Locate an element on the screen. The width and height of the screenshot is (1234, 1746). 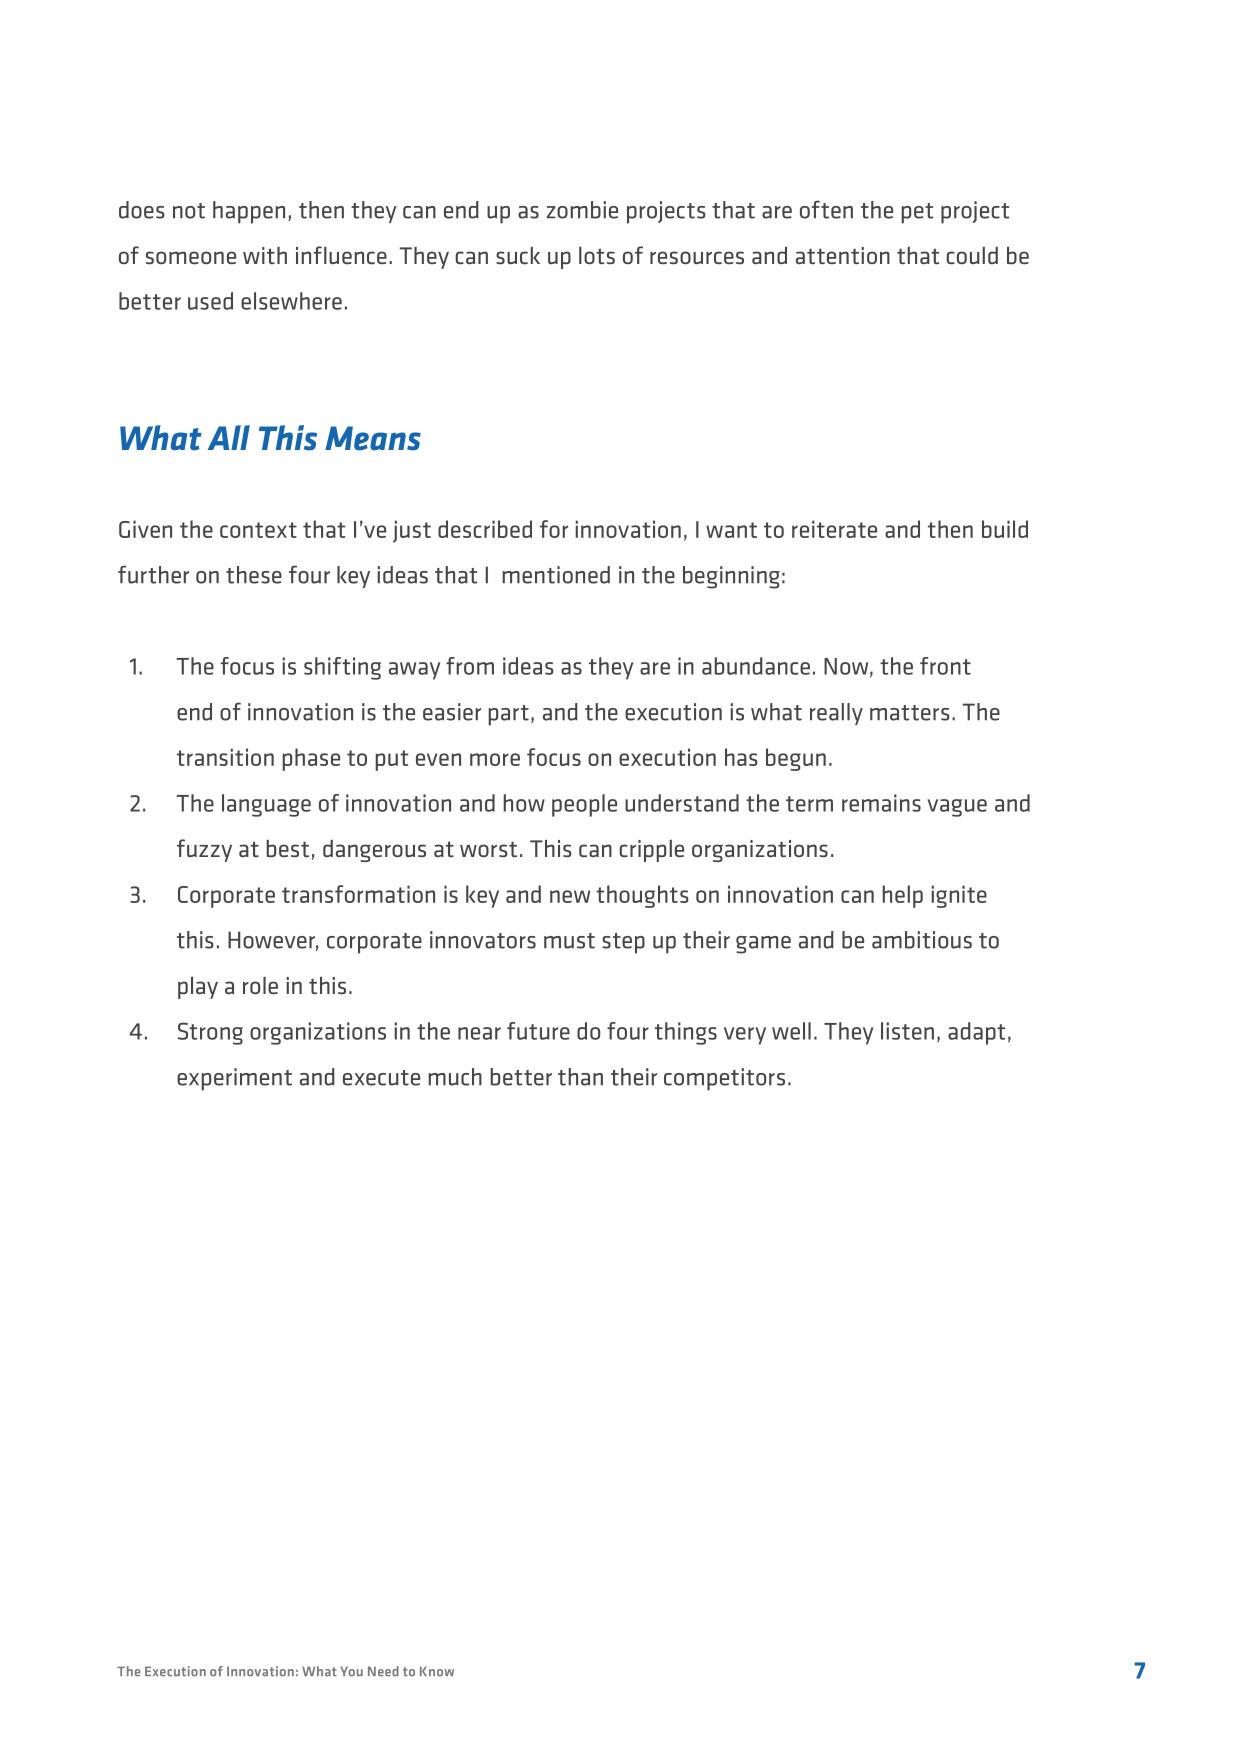
attention is located at coordinates (843, 255).
